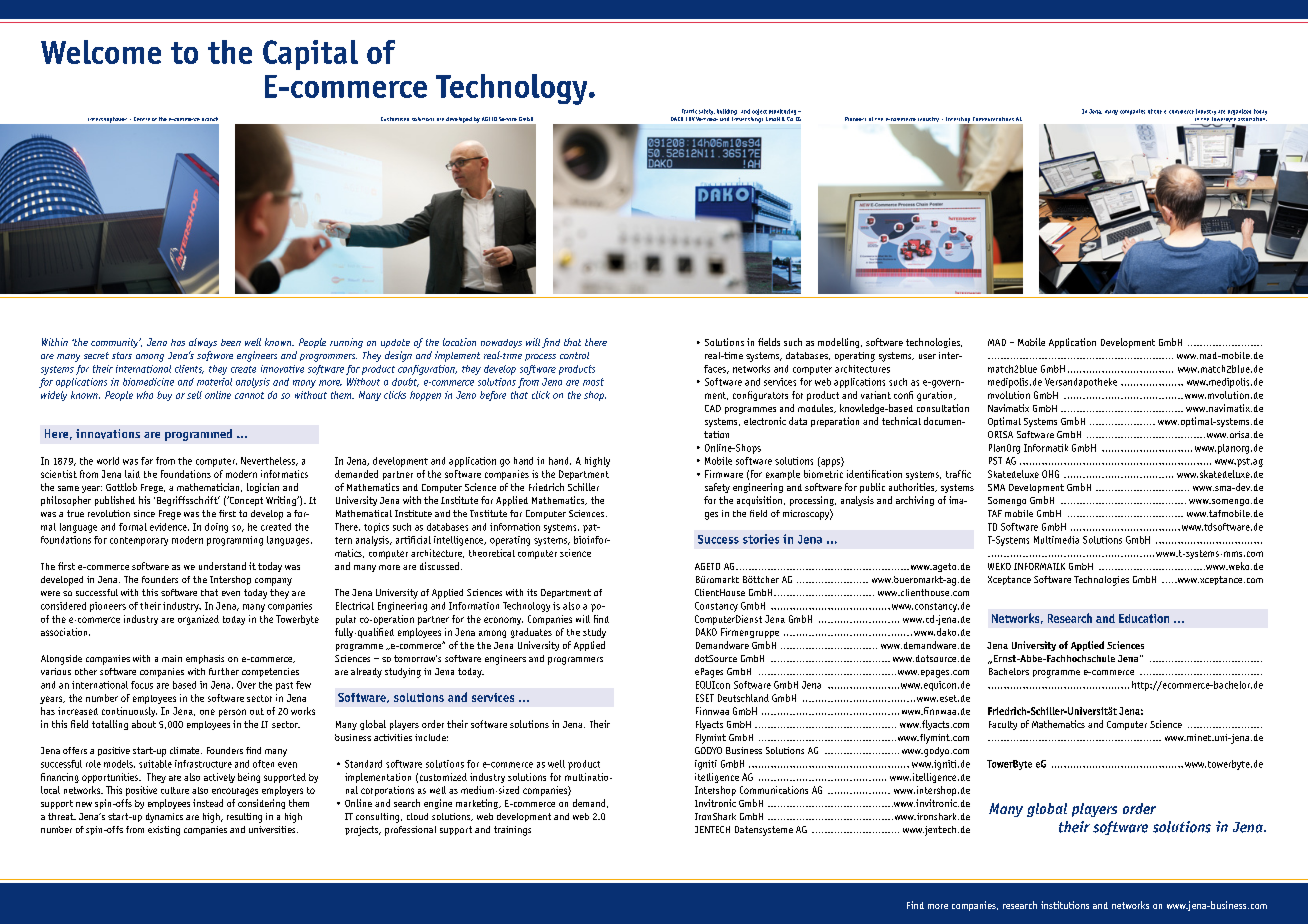 This screenshot has height=924, width=1308. I want to click on always, so click(203, 343).
